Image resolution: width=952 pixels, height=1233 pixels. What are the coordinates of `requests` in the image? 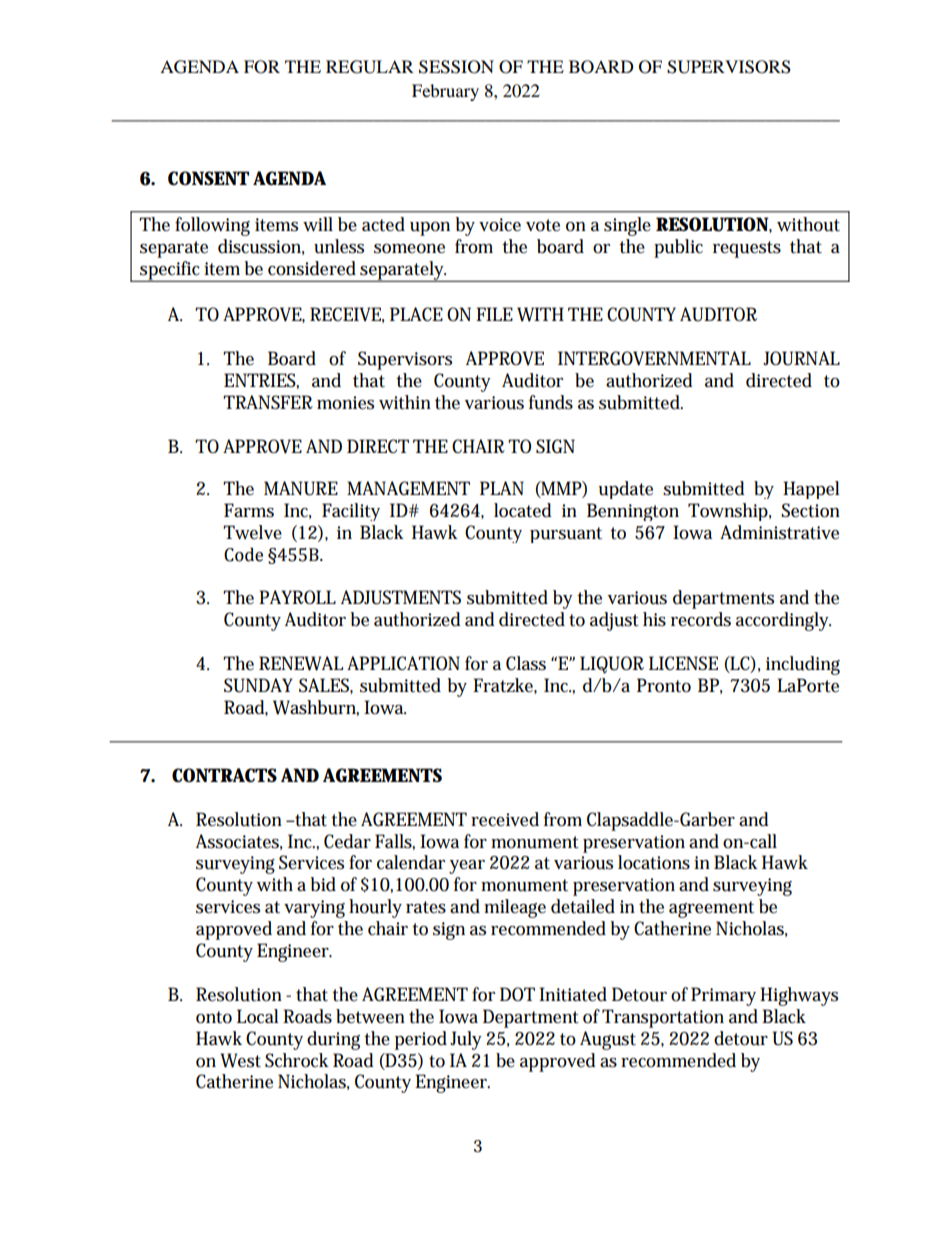 It's located at (747, 249).
